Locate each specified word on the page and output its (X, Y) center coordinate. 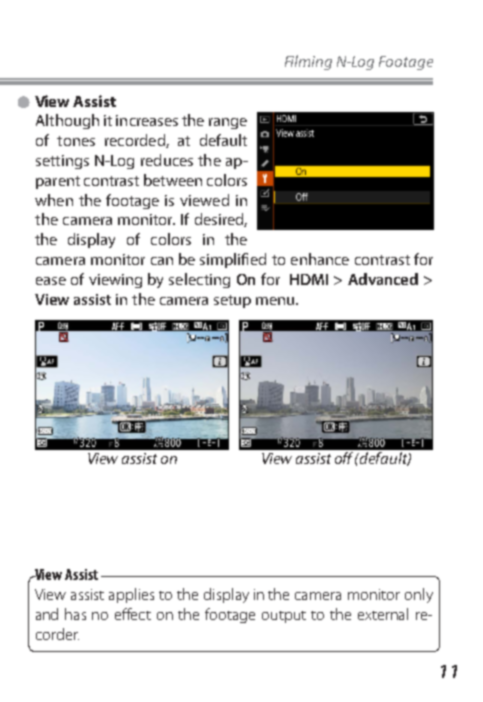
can (162, 261)
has (75, 614)
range (228, 123)
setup (232, 301)
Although (67, 121)
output (284, 617)
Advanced (383, 279)
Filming (308, 62)
